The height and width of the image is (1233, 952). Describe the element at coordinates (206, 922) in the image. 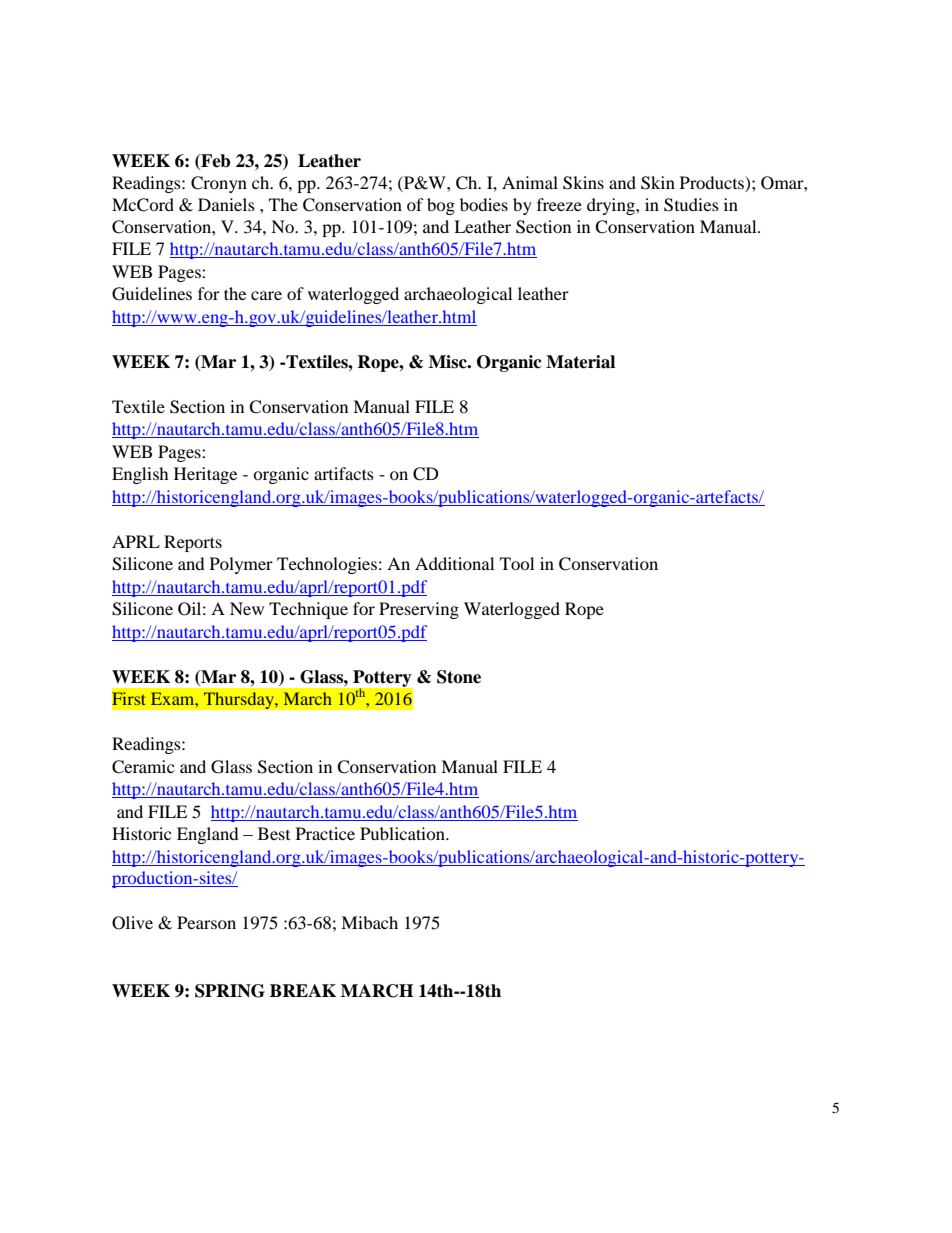

I see `Pearson` at that location.
